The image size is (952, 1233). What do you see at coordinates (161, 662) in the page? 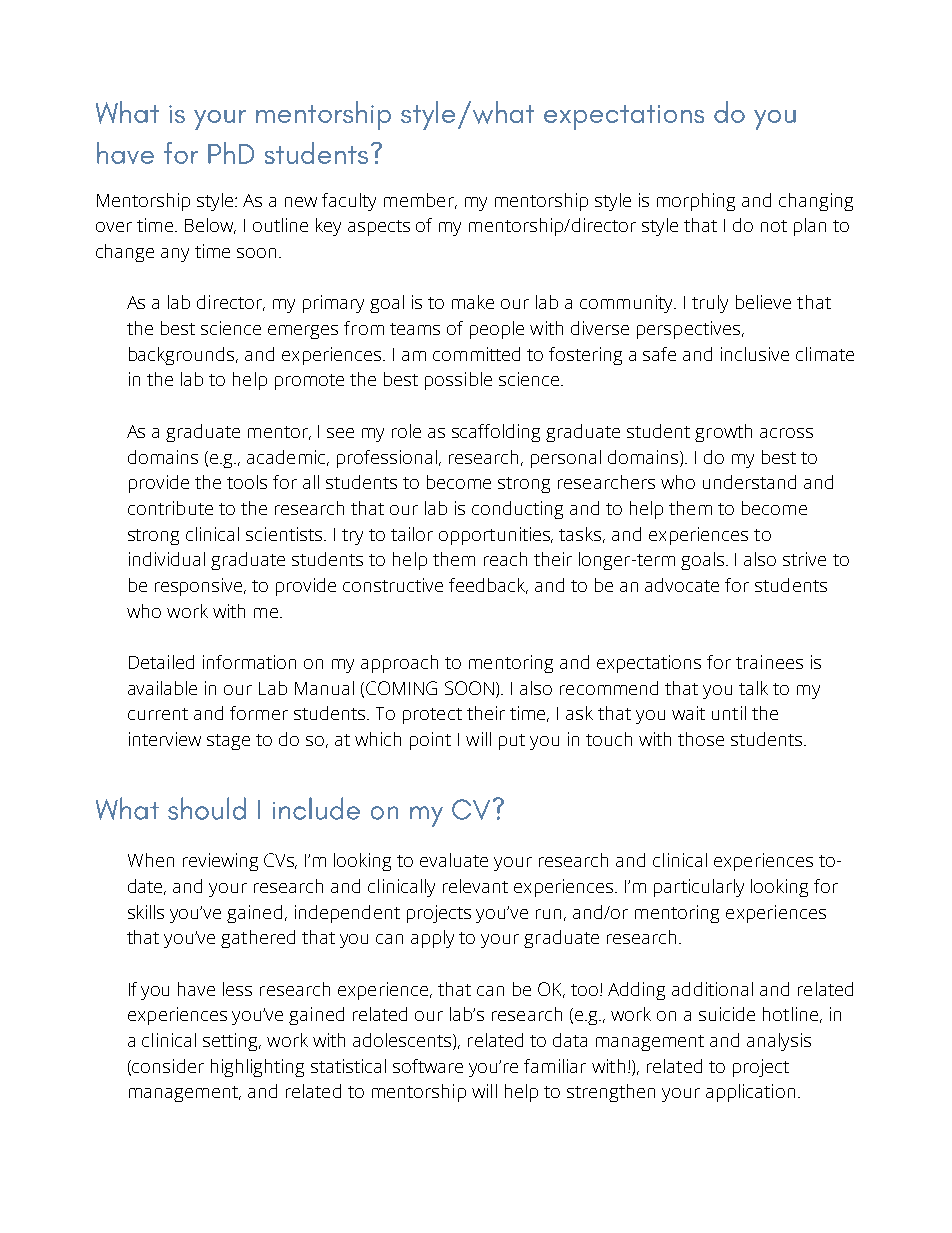
I see `Detailed` at bounding box center [161, 662].
